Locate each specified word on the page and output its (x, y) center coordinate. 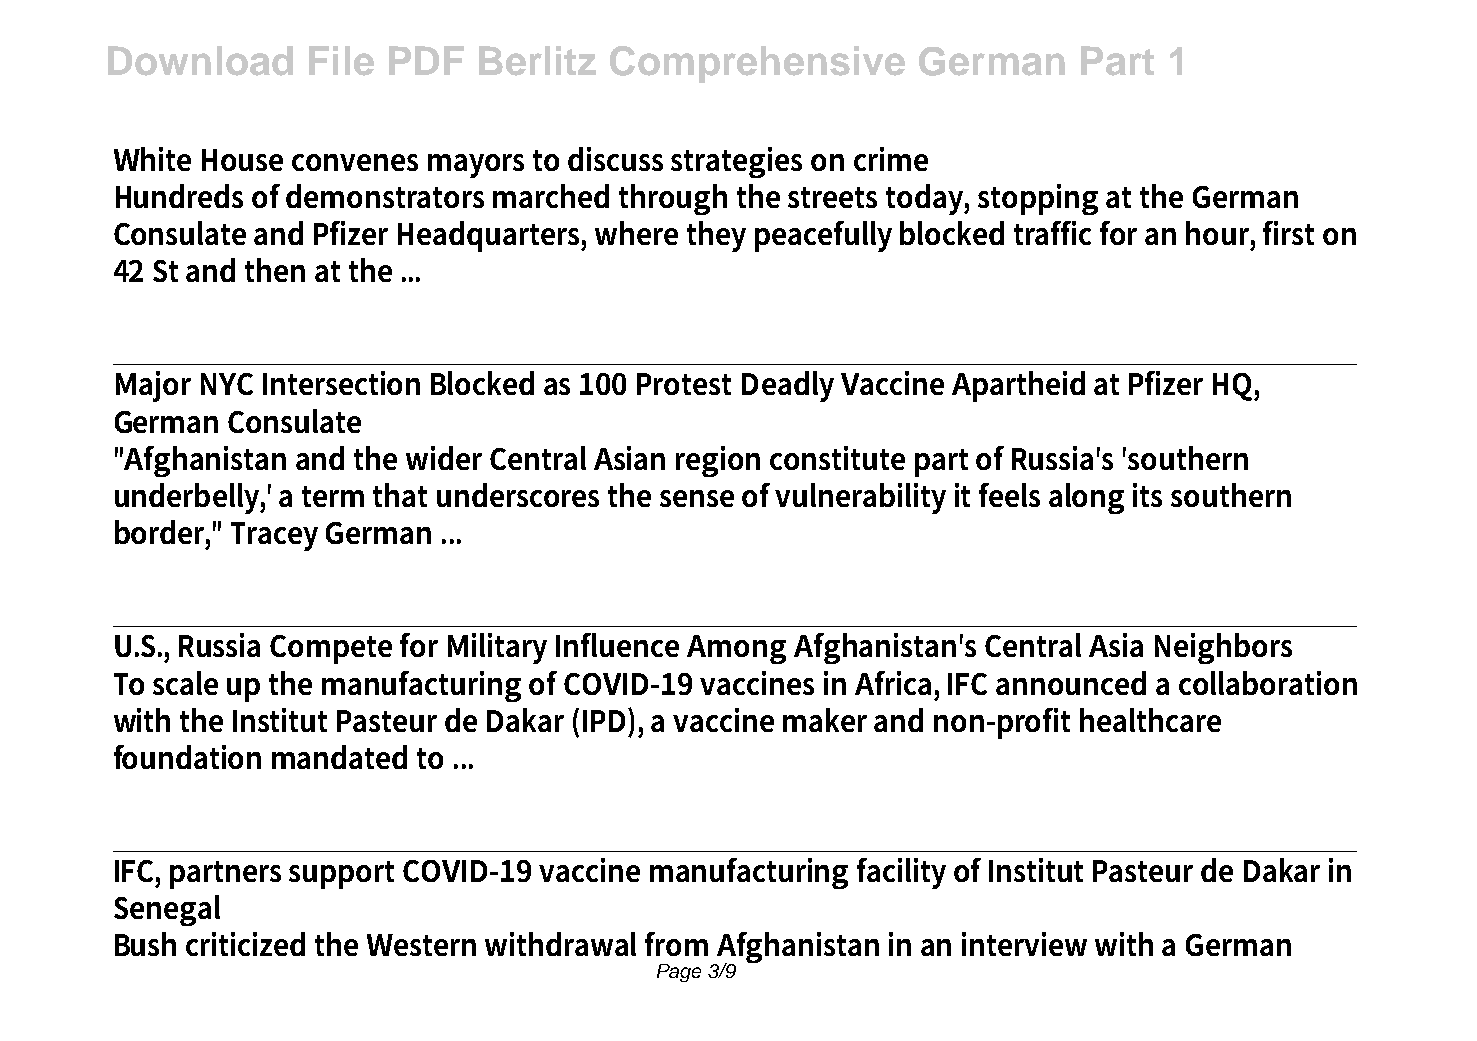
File (341, 61)
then (275, 270)
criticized (245, 944)
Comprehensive (757, 64)
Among (736, 649)
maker (825, 720)
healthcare (1150, 720)
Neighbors (1223, 648)
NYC (227, 384)
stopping (1038, 199)
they (716, 236)
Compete (331, 649)
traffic (1052, 233)
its (1147, 495)
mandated (339, 757)
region (718, 461)
